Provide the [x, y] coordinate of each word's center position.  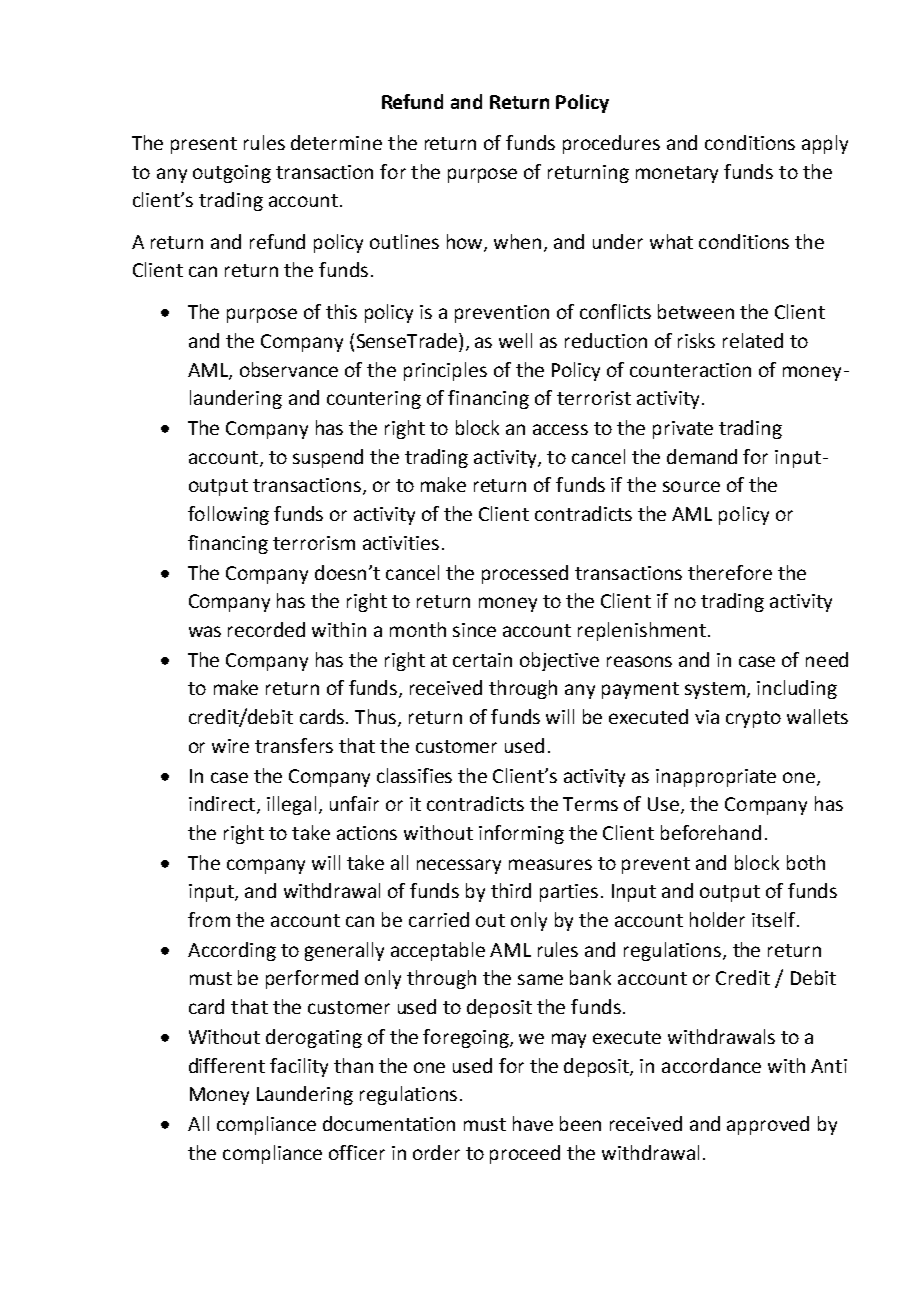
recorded [266, 629]
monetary [677, 174]
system [716, 690]
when [517, 241]
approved [768, 1125]
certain [482, 660]
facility [299, 1067]
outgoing [232, 174]
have [533, 1123]
